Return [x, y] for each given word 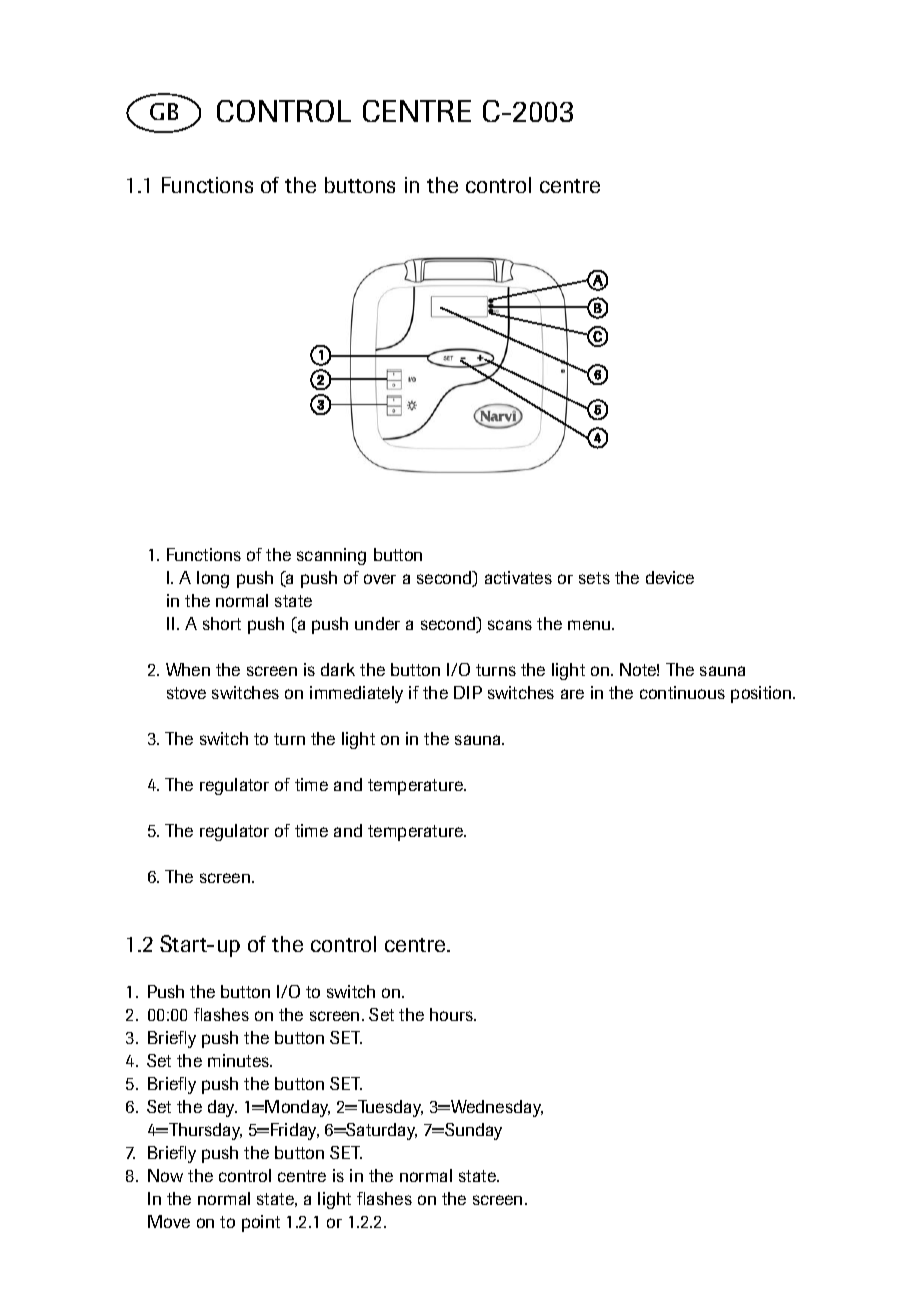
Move [169, 1221]
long [213, 579]
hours [453, 1014]
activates [518, 577]
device [670, 577]
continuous [682, 692]
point [261, 1223]
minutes [240, 1060]
